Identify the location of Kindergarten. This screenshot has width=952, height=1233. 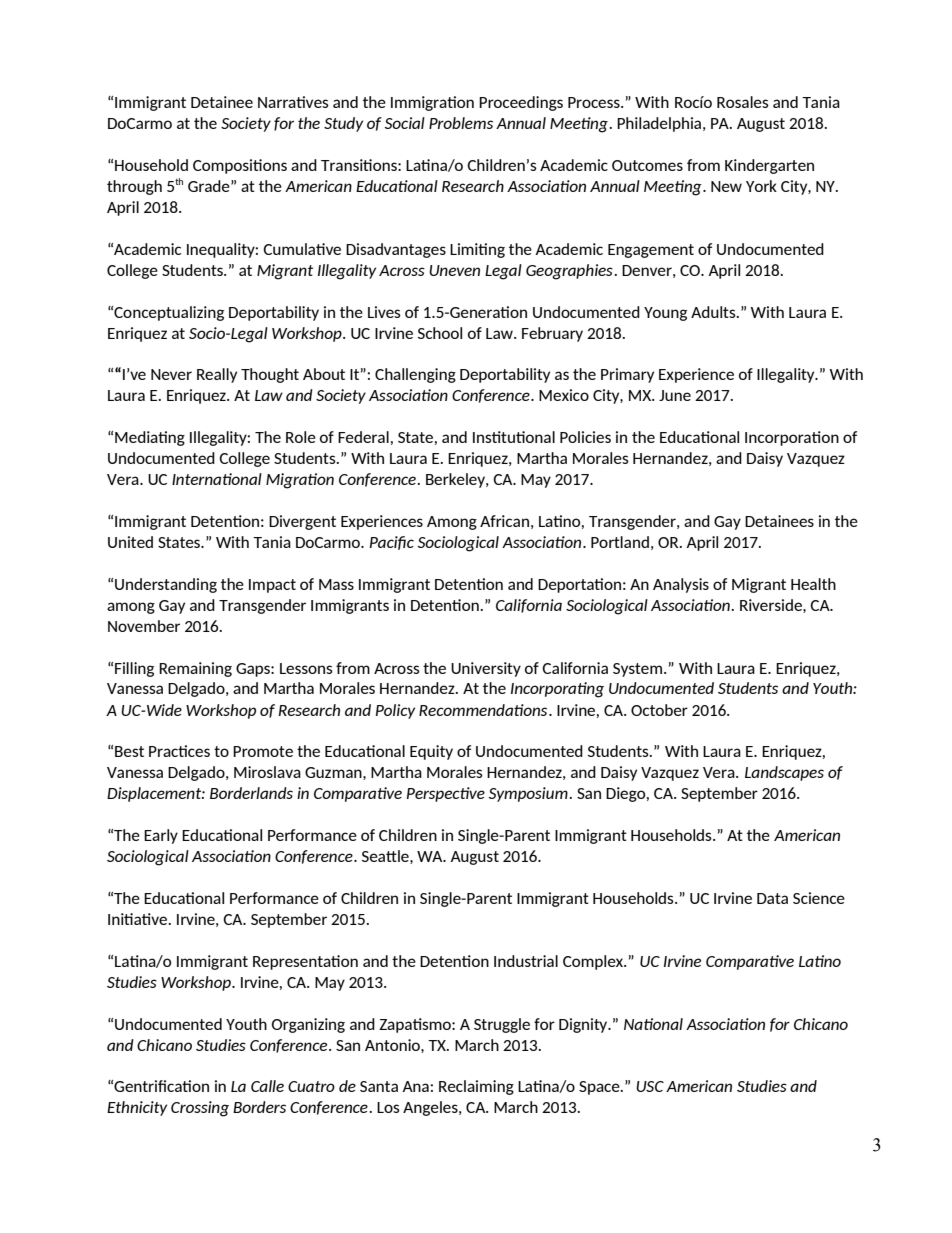
(769, 166).
